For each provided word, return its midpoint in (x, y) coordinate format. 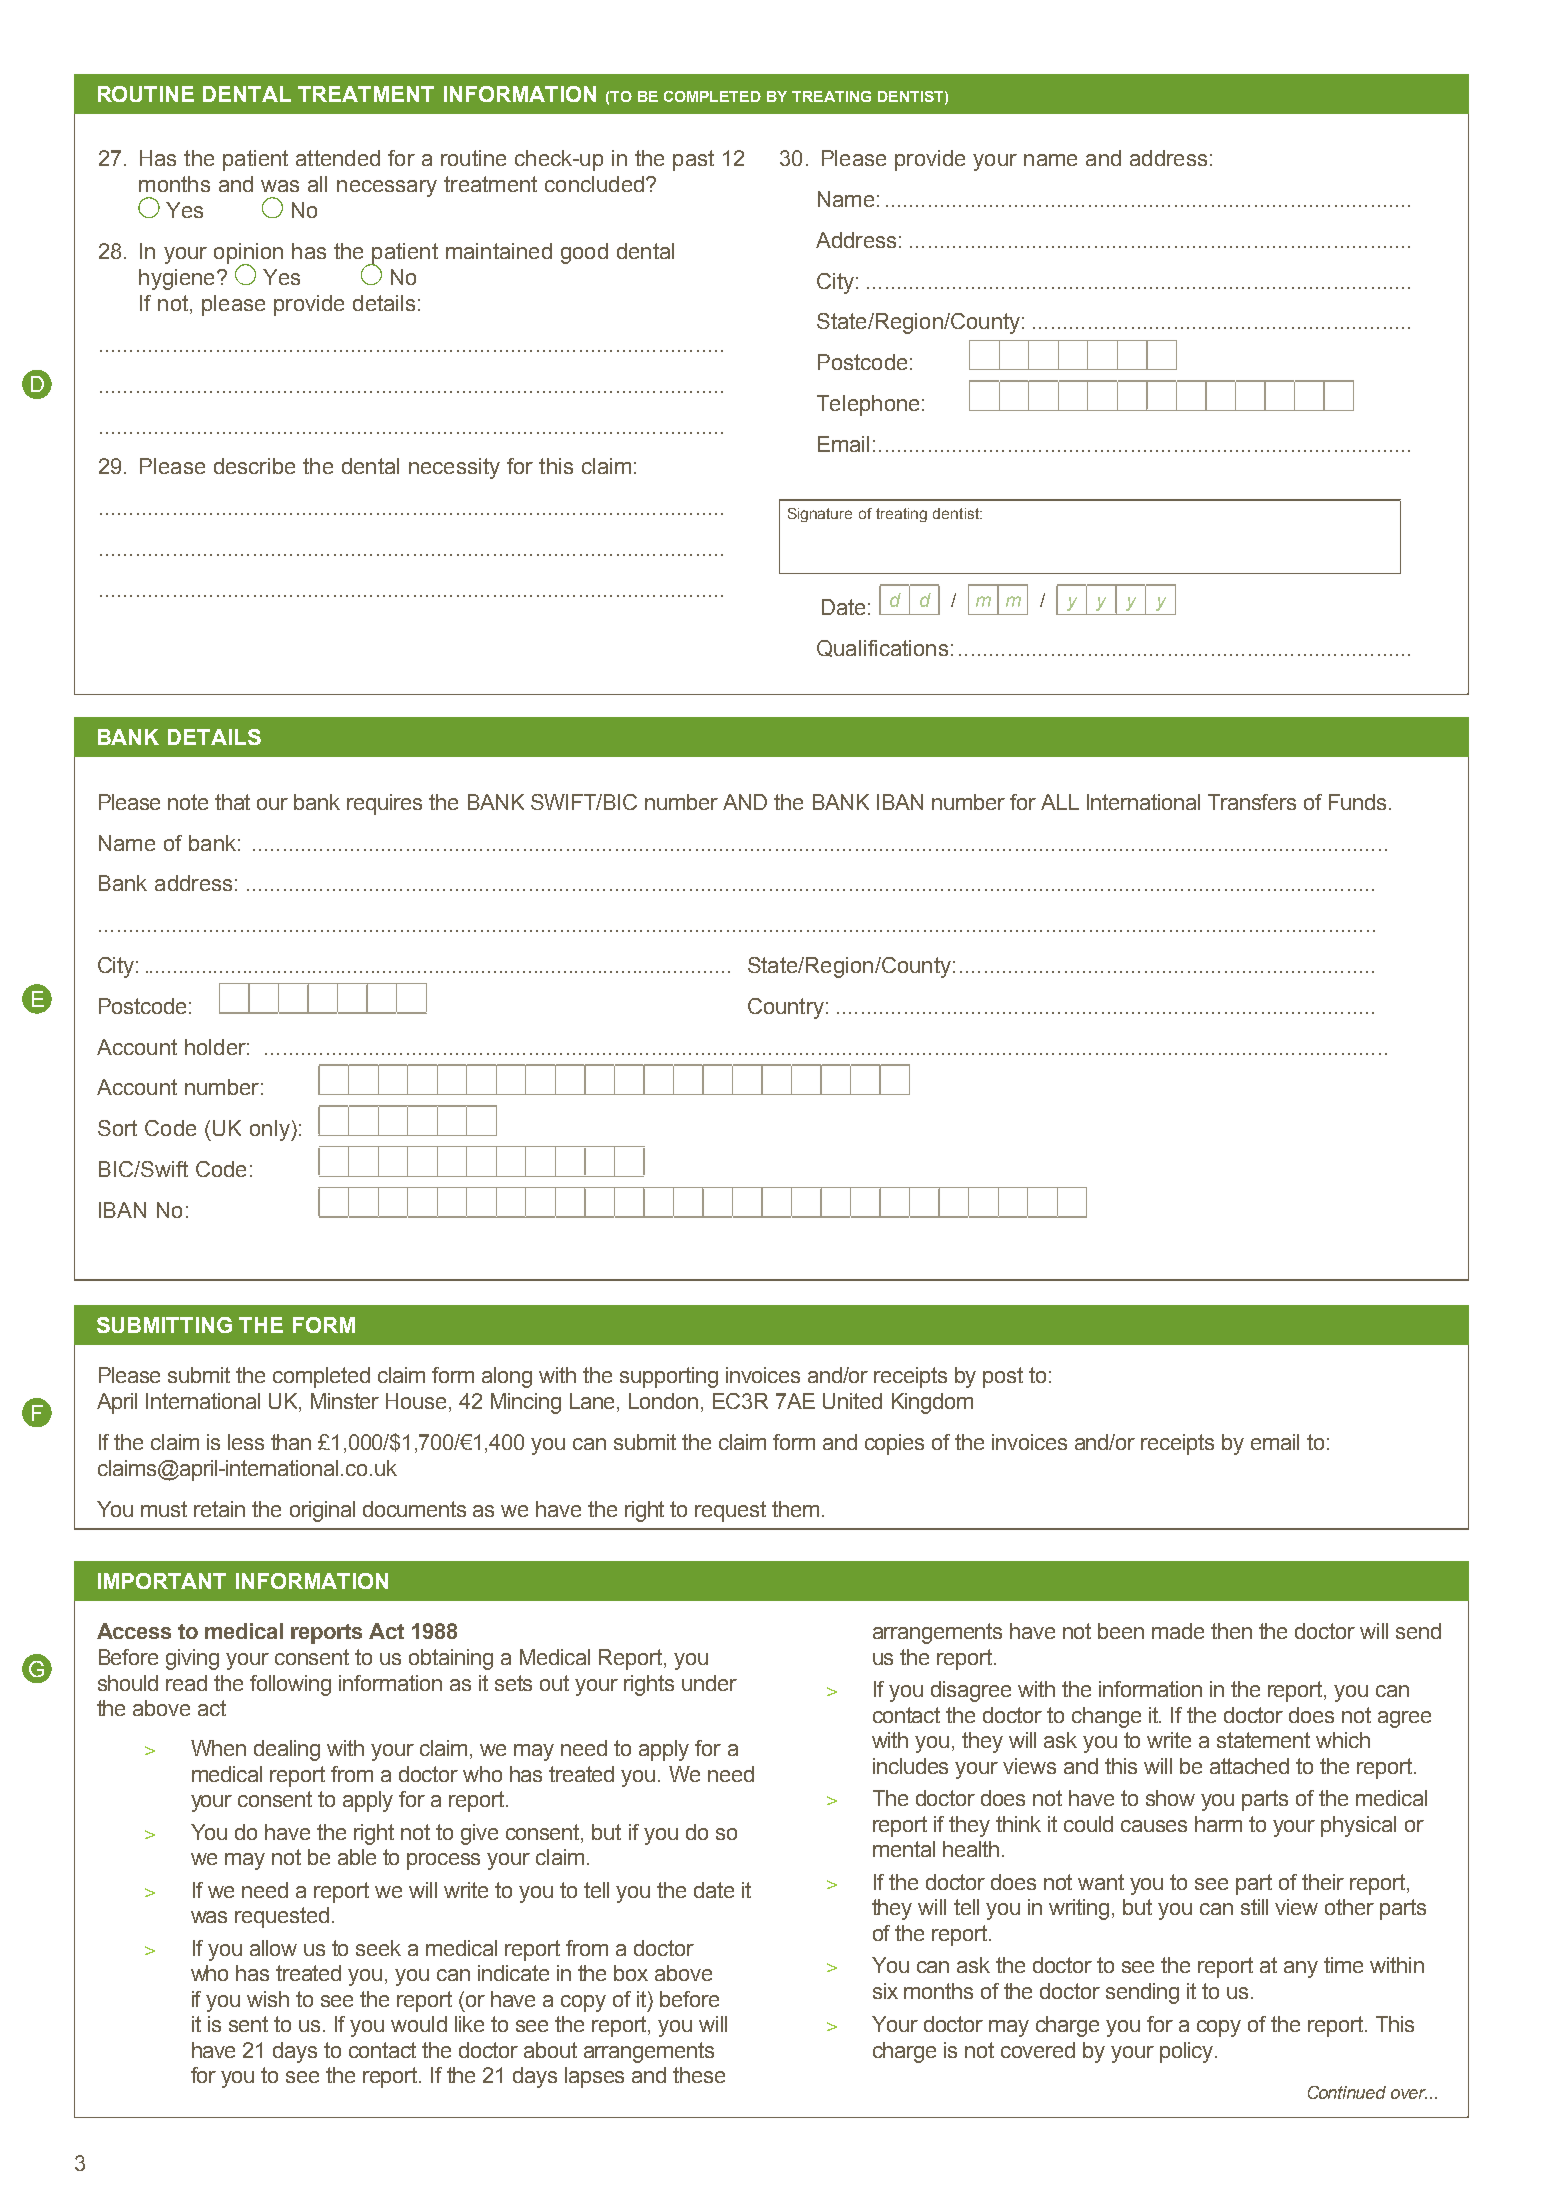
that (232, 802)
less (246, 1442)
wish (268, 1999)
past (693, 160)
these (699, 2075)
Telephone (868, 405)
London (663, 1401)
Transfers (1252, 802)
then (1231, 1631)
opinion (248, 254)
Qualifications (882, 648)
